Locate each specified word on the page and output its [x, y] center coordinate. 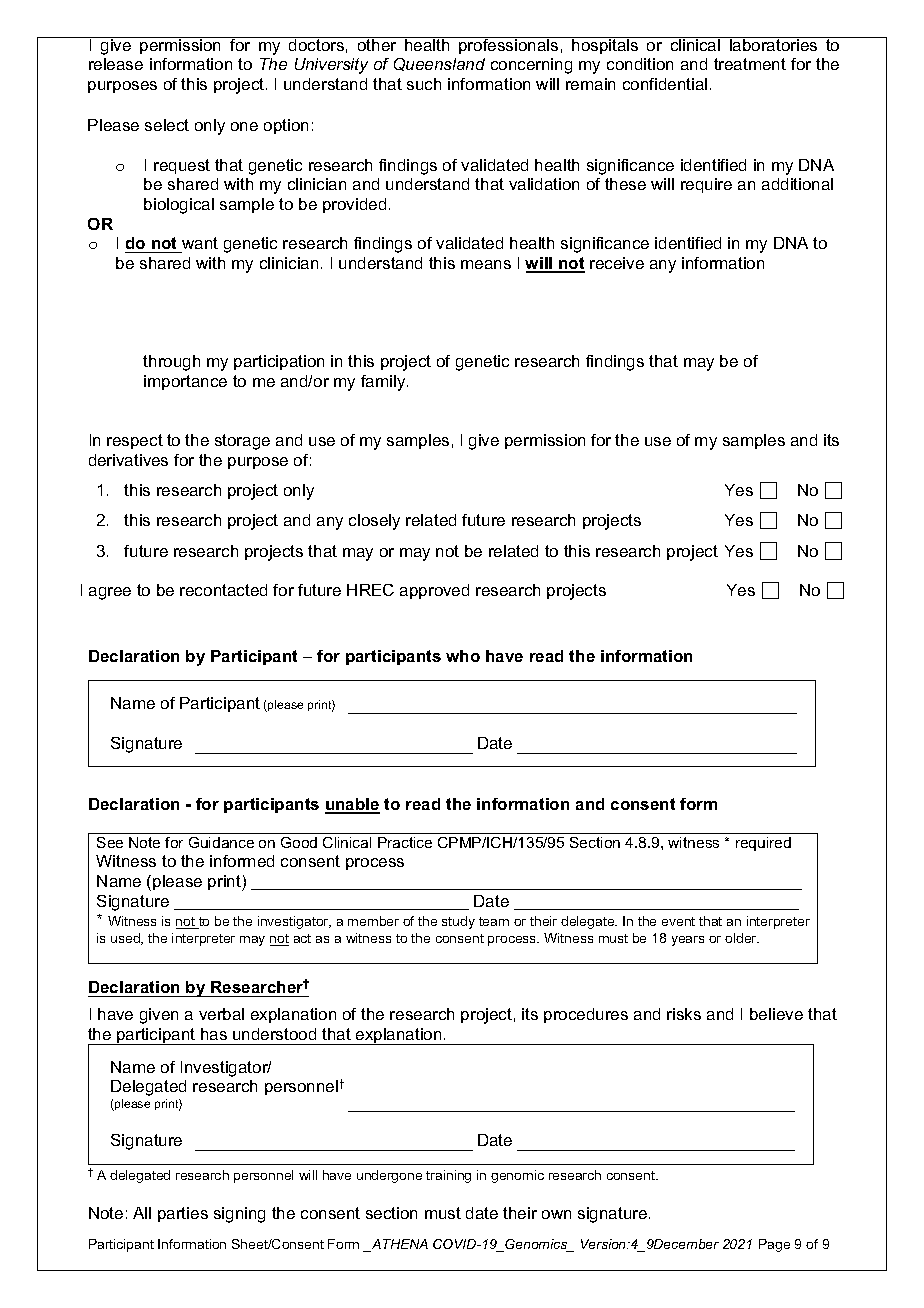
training [448, 1176]
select [167, 125]
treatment [750, 64]
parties [183, 1214]
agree [110, 593]
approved [434, 591]
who [463, 656]
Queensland [439, 64]
